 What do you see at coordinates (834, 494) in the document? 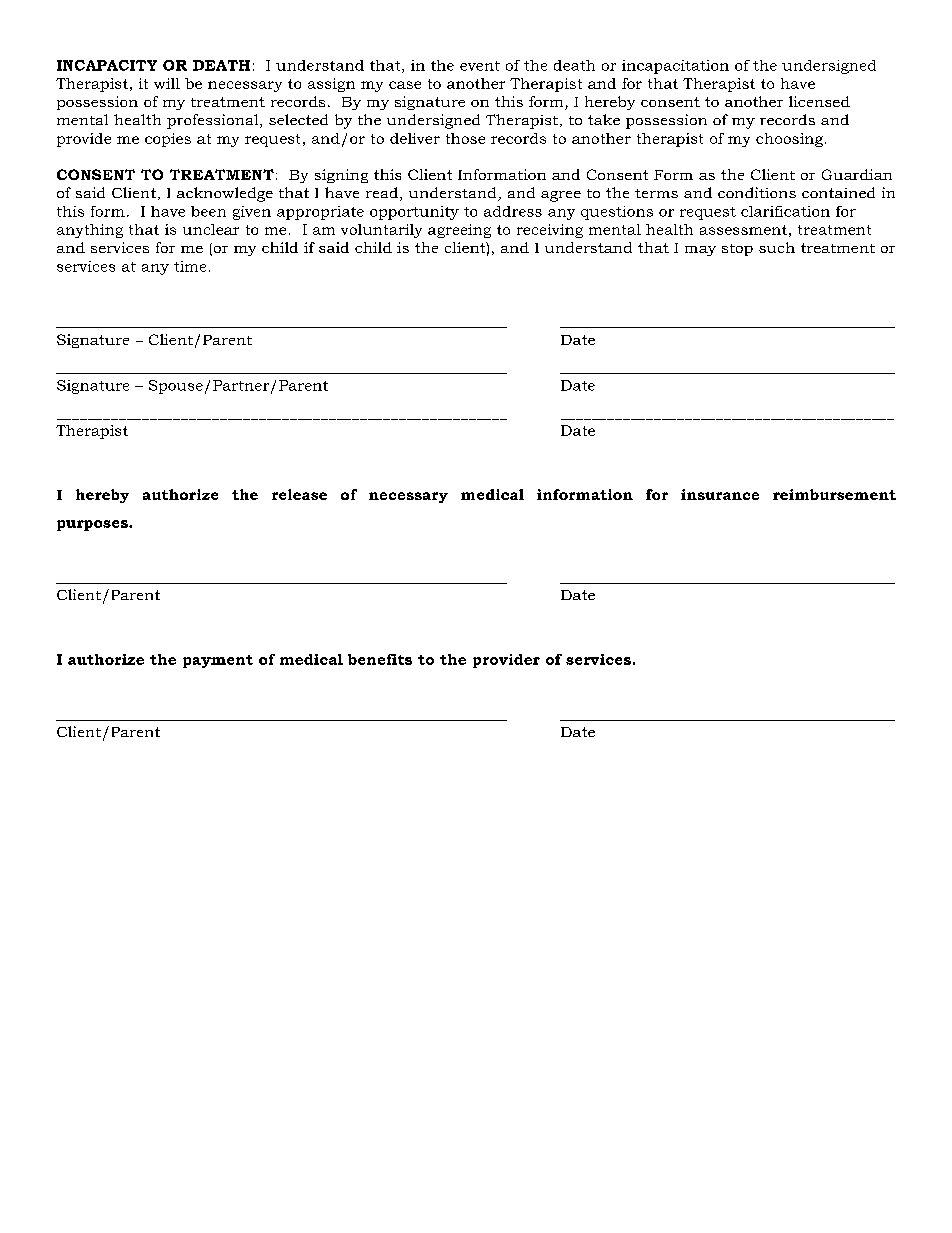
I see `reimbursement` at bounding box center [834, 494].
